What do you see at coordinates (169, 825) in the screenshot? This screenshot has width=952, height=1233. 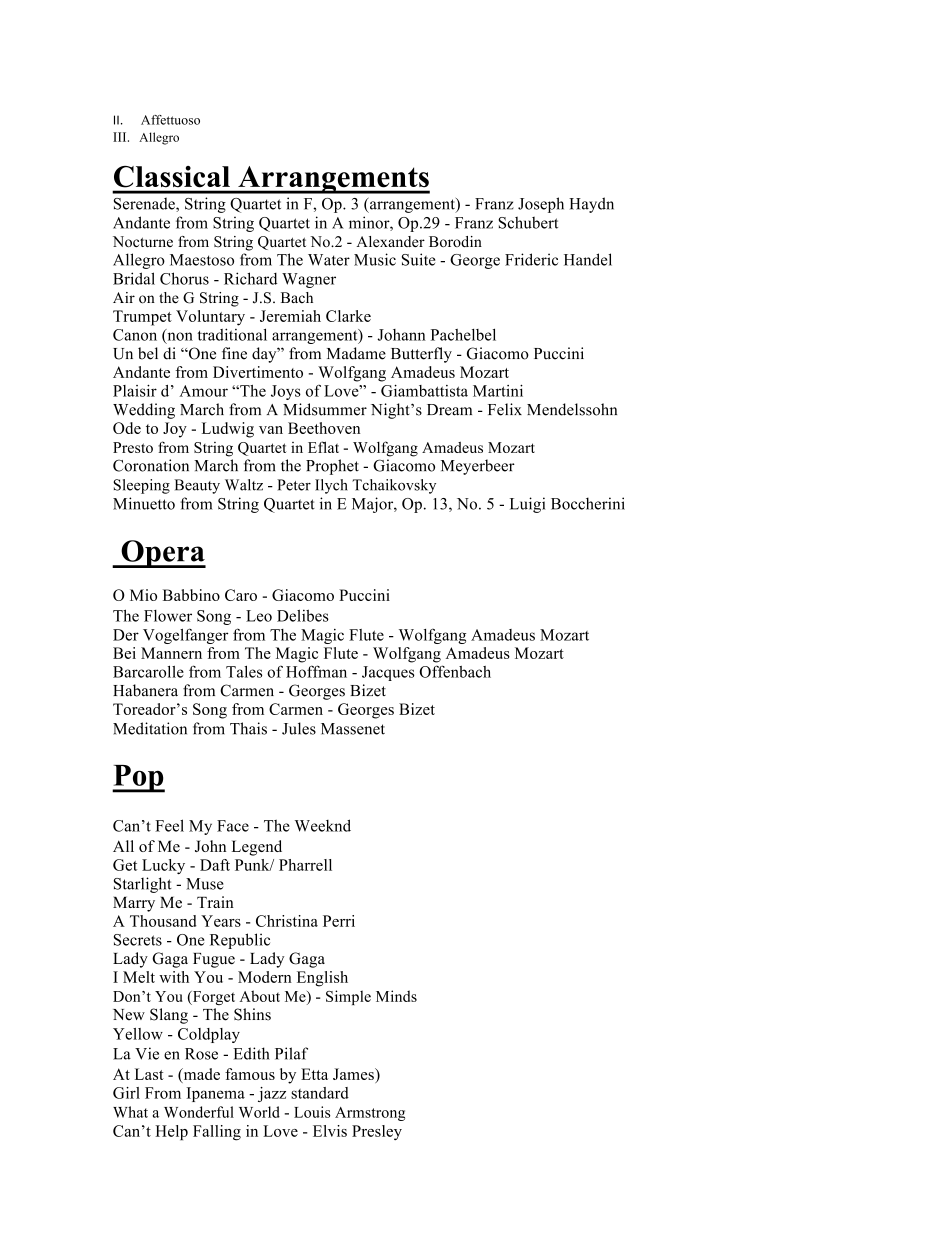 I see `Feel` at bounding box center [169, 825].
